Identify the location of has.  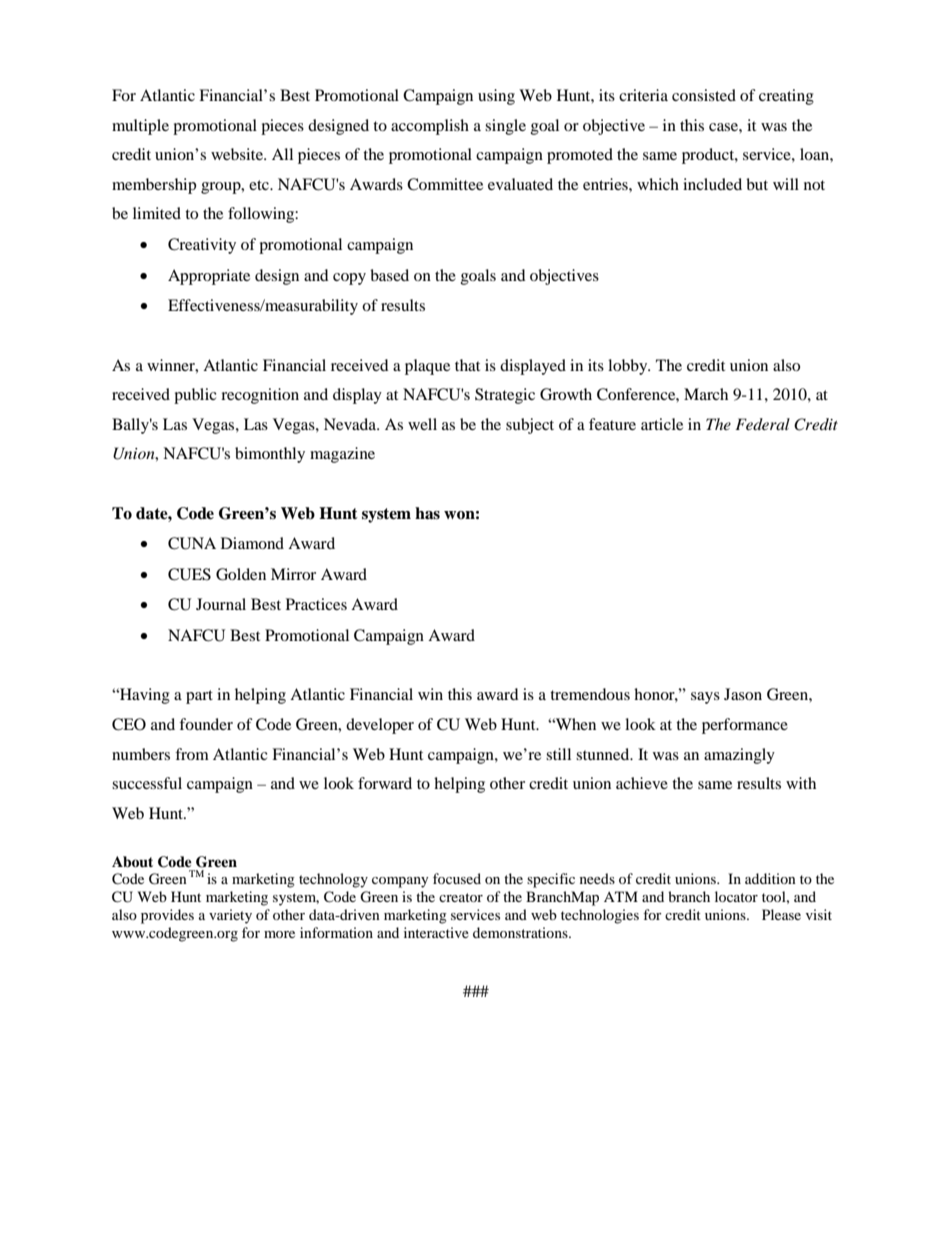
(427, 513).
